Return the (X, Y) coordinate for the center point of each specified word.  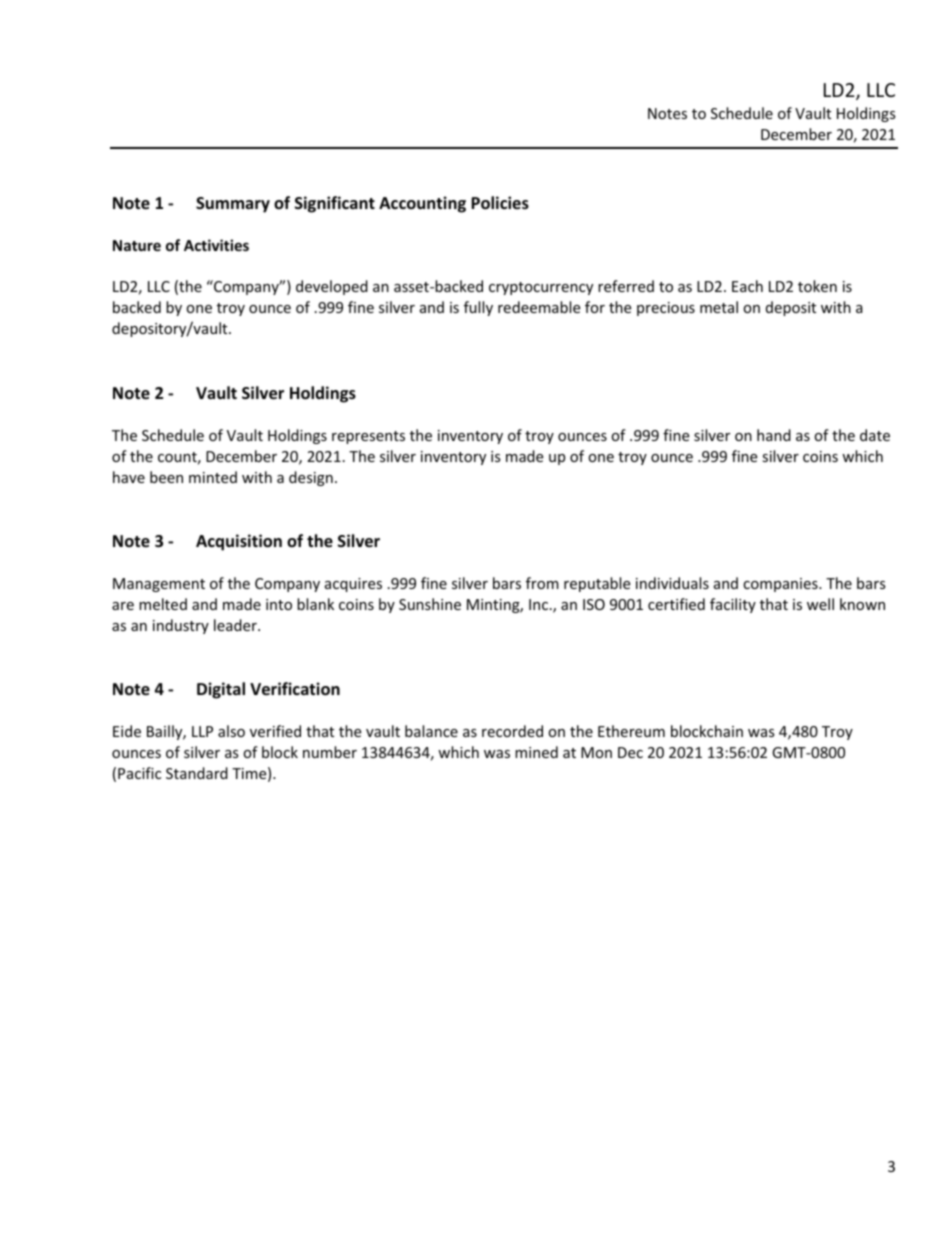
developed (332, 287)
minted (213, 477)
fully (478, 308)
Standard (197, 773)
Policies (500, 203)
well (820, 604)
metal (719, 307)
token (817, 286)
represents (368, 437)
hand (774, 435)
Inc (538, 604)
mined (536, 752)
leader (236, 625)
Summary (233, 205)
